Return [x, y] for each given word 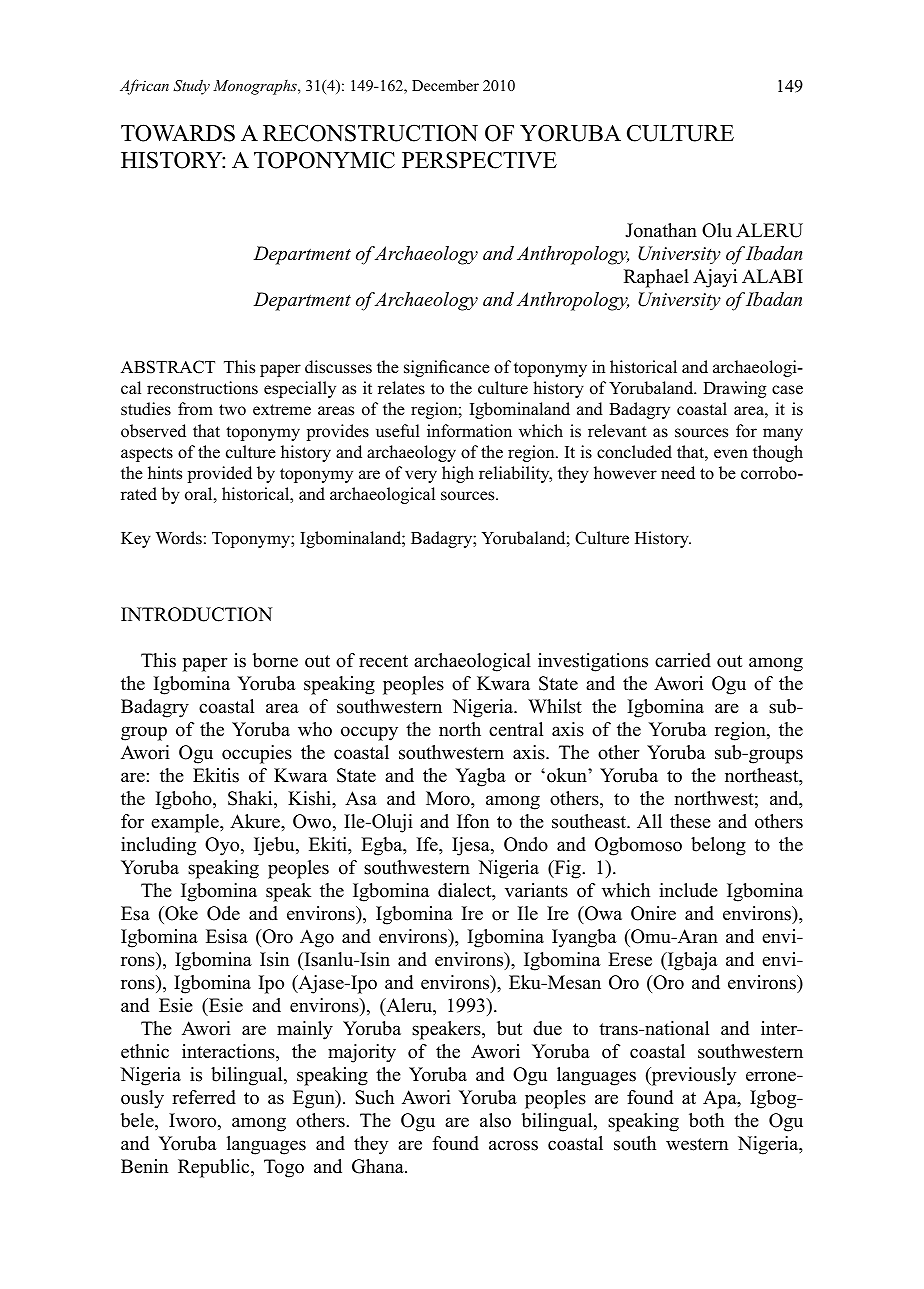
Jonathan [661, 230]
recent [383, 661]
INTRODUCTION [196, 614]
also [495, 1120]
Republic [215, 1168]
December [445, 85]
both [706, 1120]
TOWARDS [178, 133]
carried [683, 660]
